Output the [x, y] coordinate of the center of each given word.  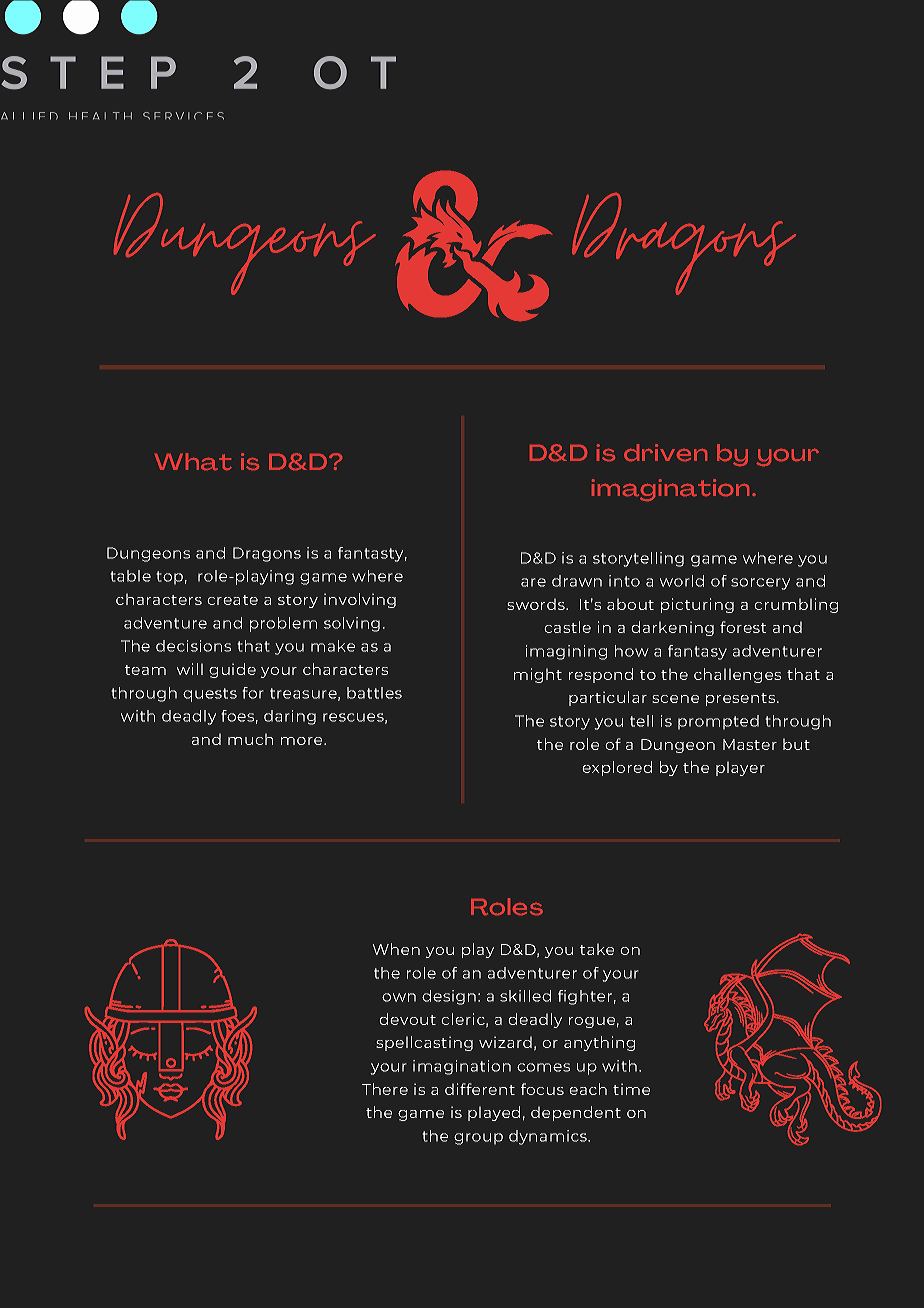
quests [210, 695]
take [597, 949]
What [193, 461]
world [682, 581]
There [385, 1089]
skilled [525, 996]
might [538, 675]
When [396, 949]
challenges [737, 675]
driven [665, 452]
